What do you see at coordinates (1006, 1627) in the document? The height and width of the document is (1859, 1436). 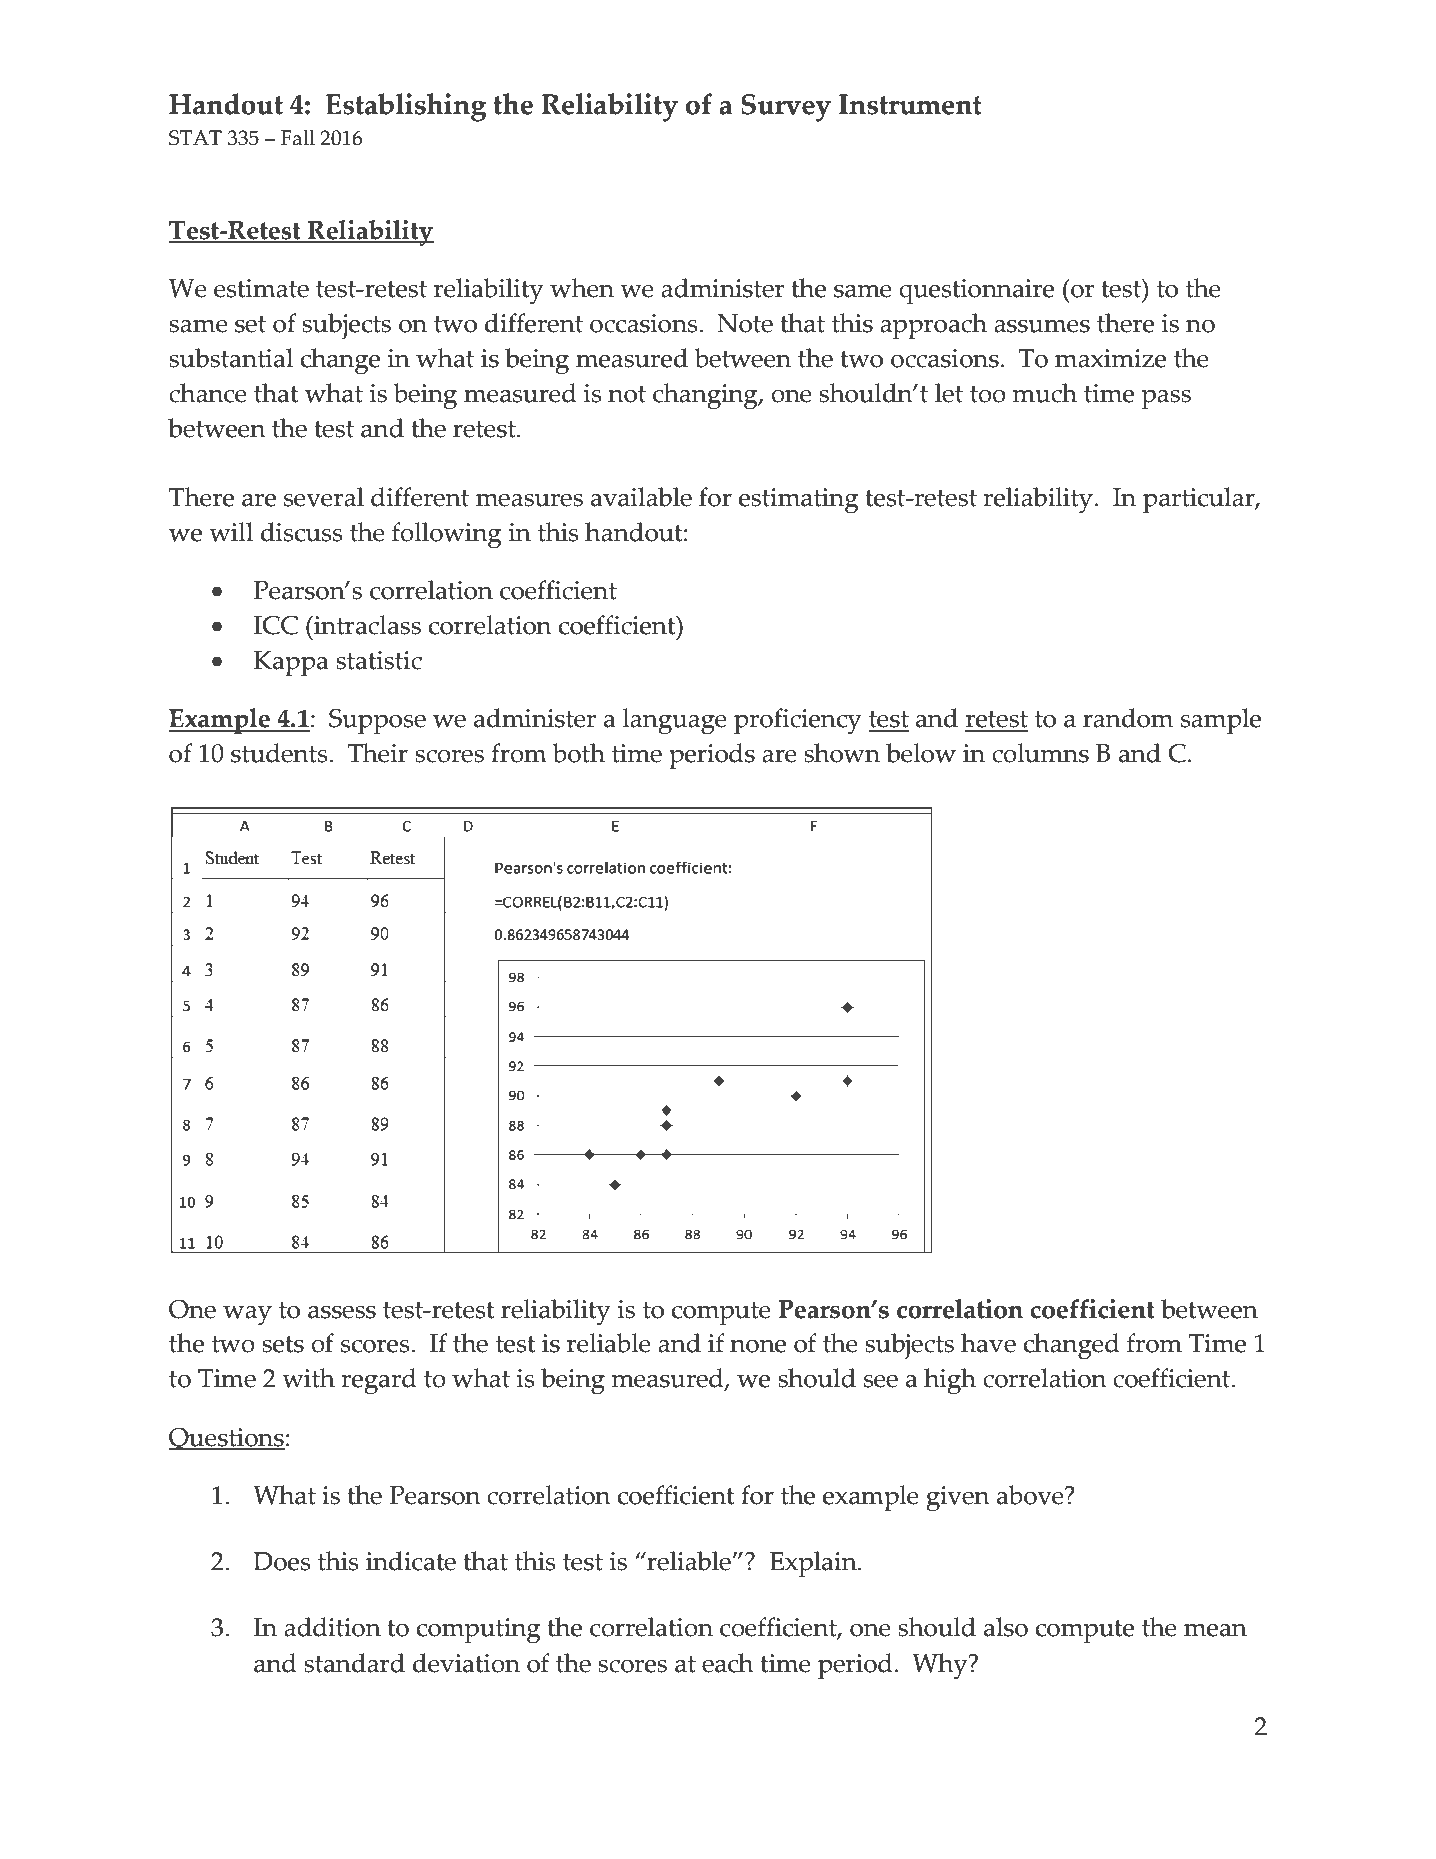 I see `also` at bounding box center [1006, 1627].
